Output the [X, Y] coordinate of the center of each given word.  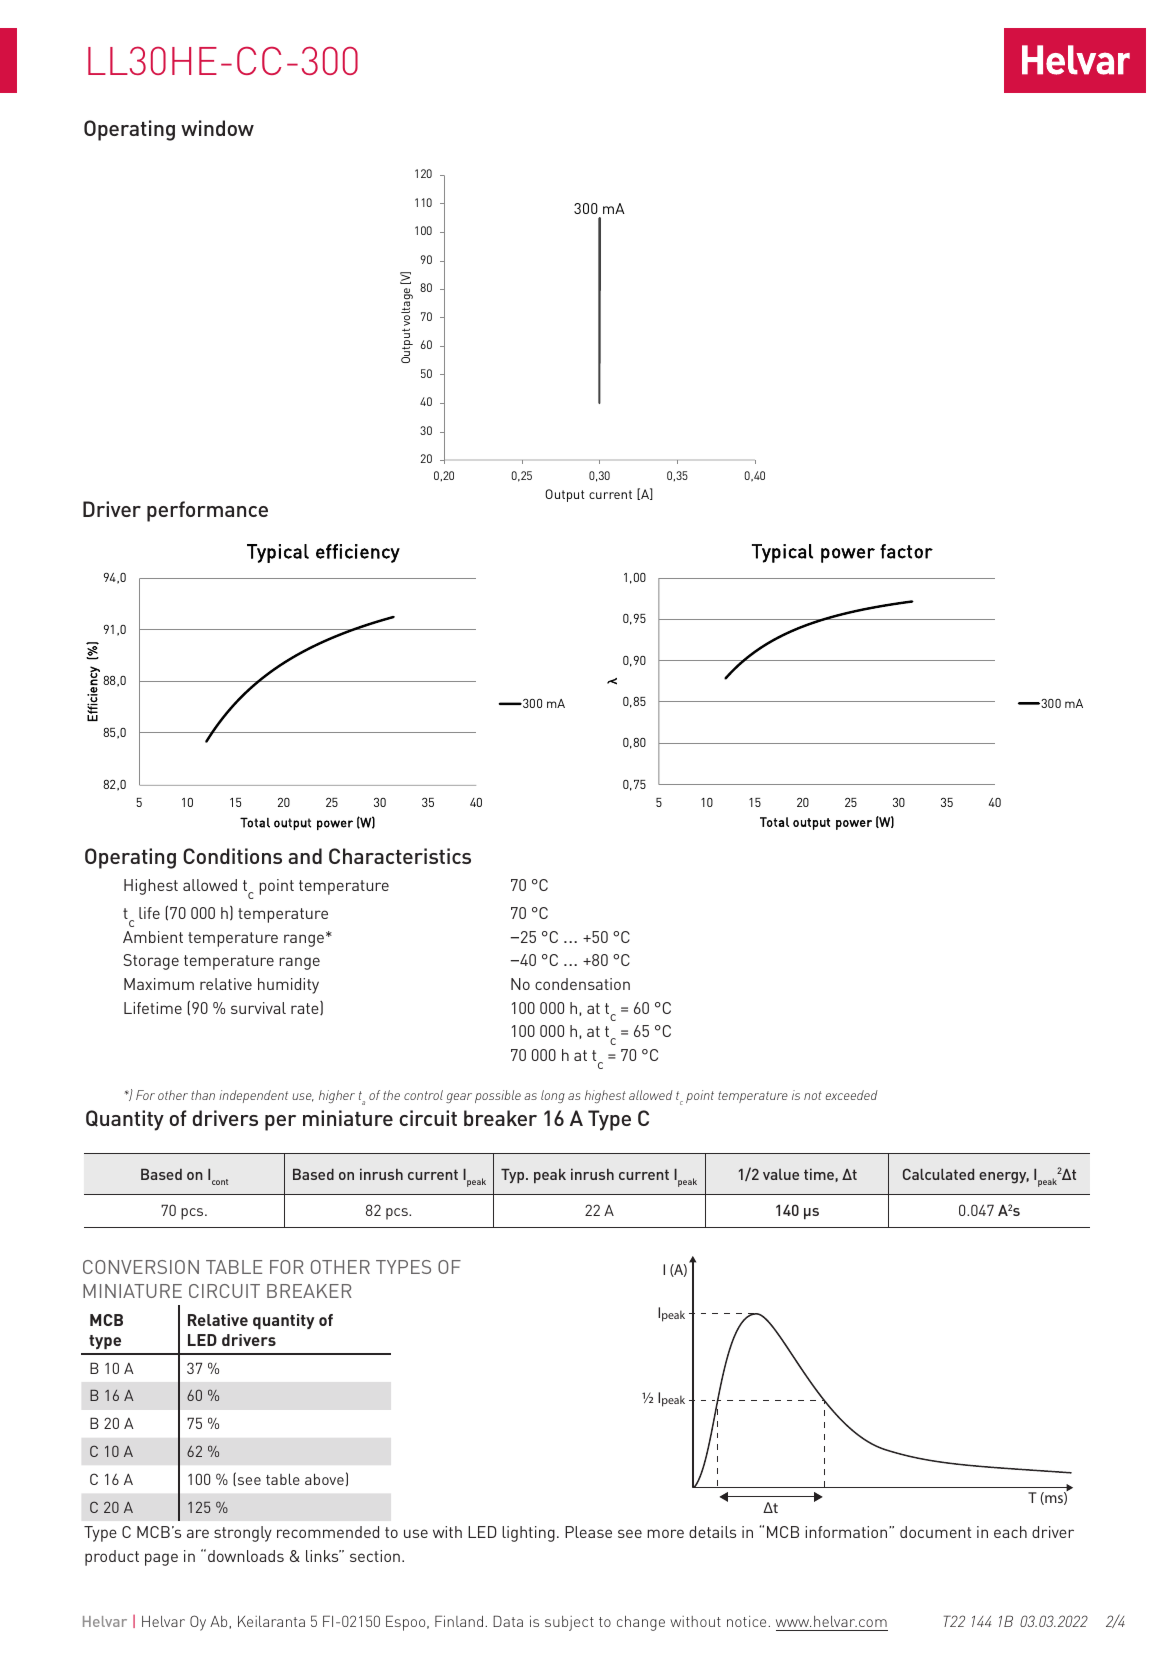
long [553, 1096]
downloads [246, 1556]
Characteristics [400, 856]
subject [569, 1623]
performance [207, 511]
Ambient [153, 937]
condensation [582, 984]
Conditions [232, 856]
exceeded [852, 1095]
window [217, 128]
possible [498, 1096]
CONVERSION [141, 1267]
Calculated [938, 1174]
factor [906, 551]
